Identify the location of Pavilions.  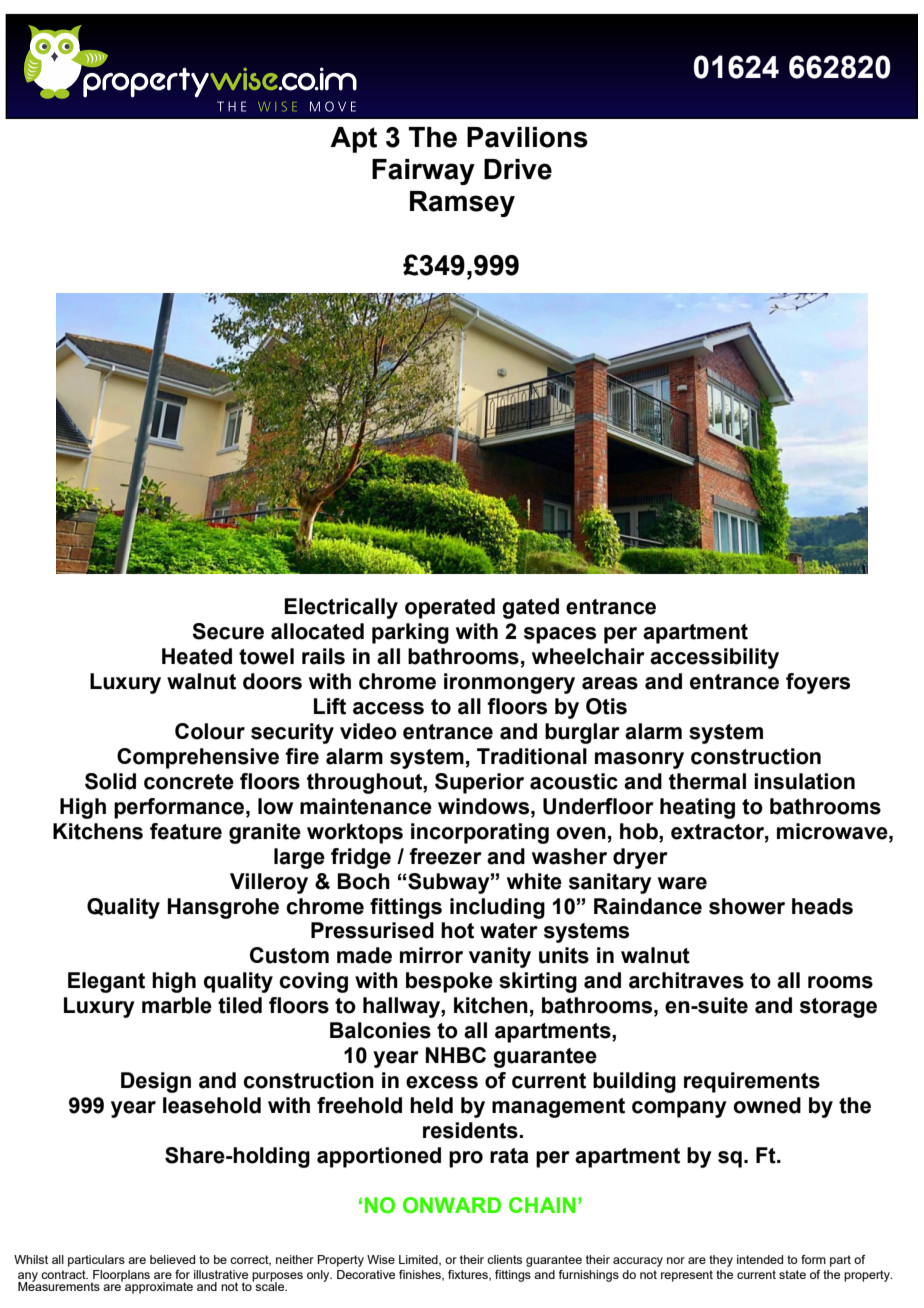
(527, 137).
